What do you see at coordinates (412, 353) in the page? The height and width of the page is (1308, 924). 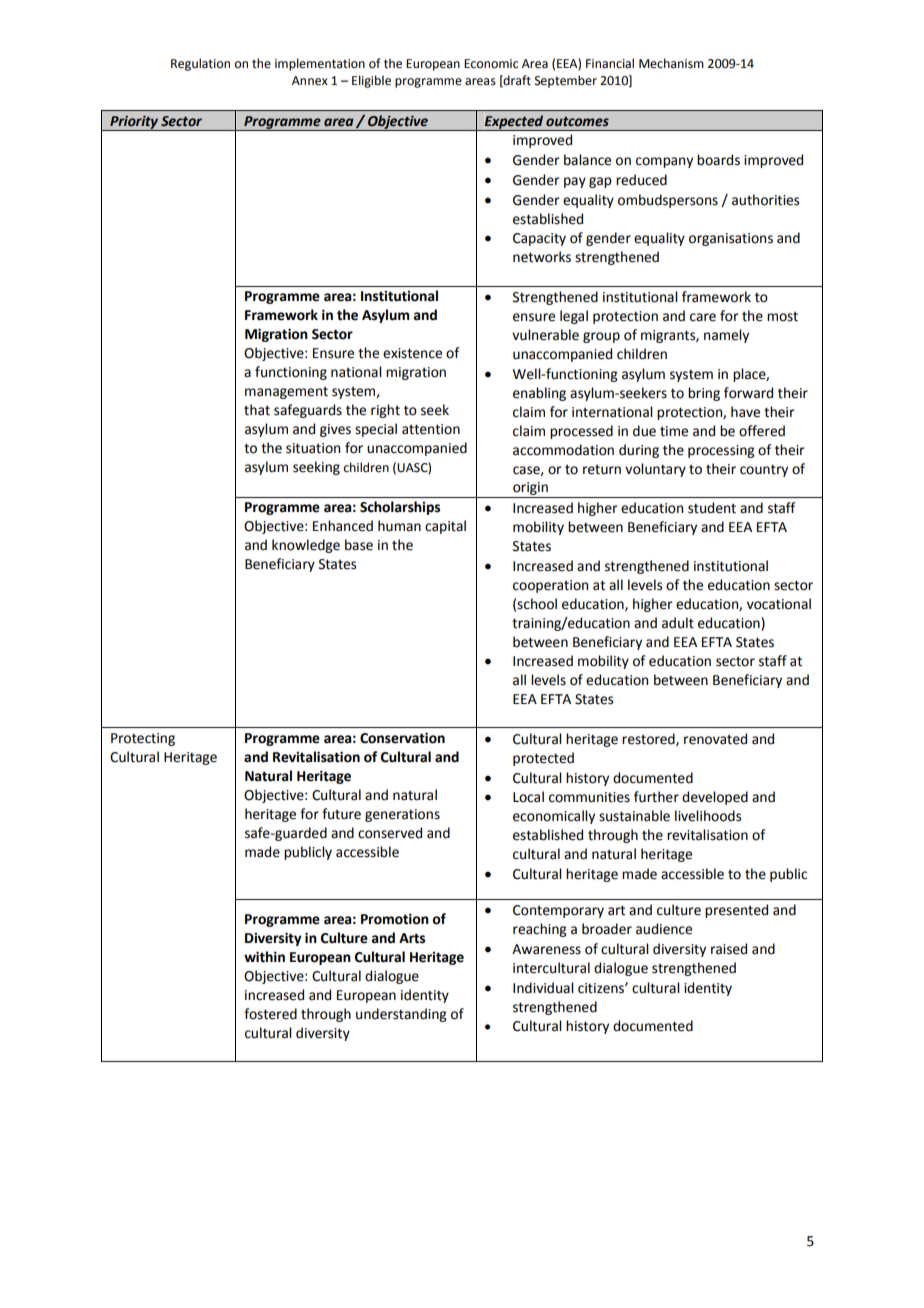 I see `existence` at bounding box center [412, 353].
